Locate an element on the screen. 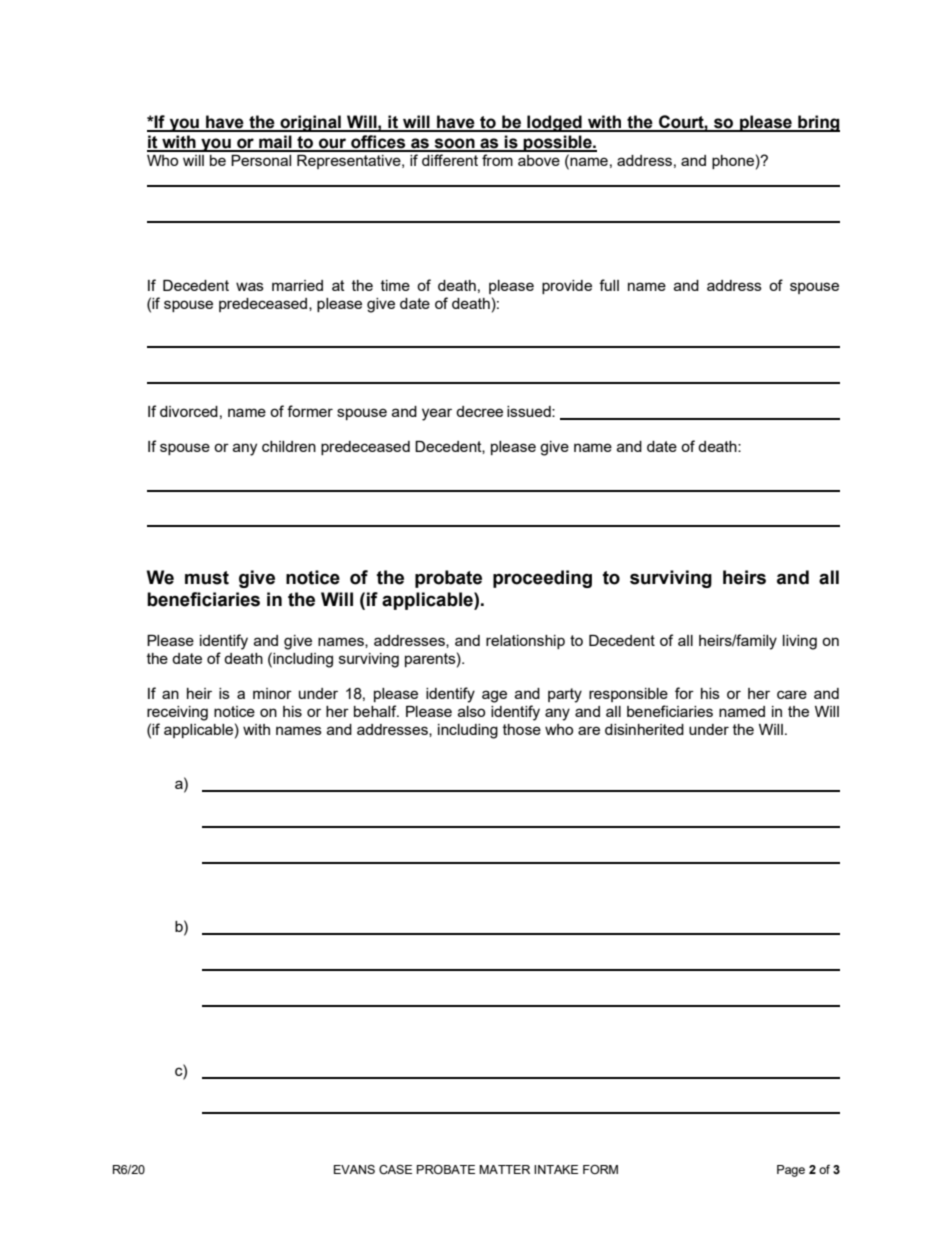 This screenshot has width=952, height=1233. above is located at coordinates (539, 160).
